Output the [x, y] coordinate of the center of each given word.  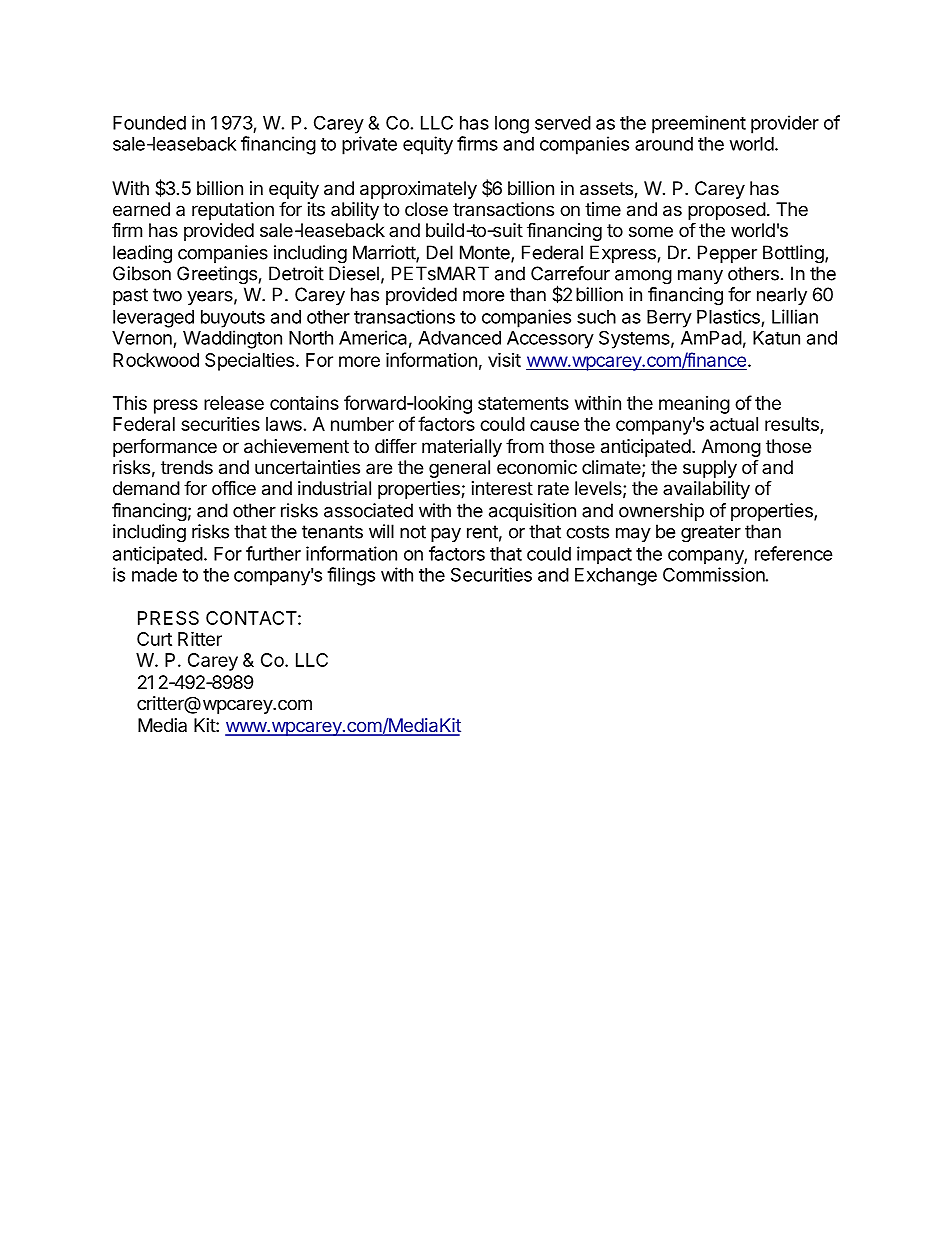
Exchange [616, 577]
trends [187, 467]
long [512, 125]
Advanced [459, 338]
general [459, 469]
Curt [154, 639]
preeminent [699, 124]
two [167, 295]
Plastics [728, 316]
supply [710, 469]
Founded [149, 123]
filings [351, 576]
